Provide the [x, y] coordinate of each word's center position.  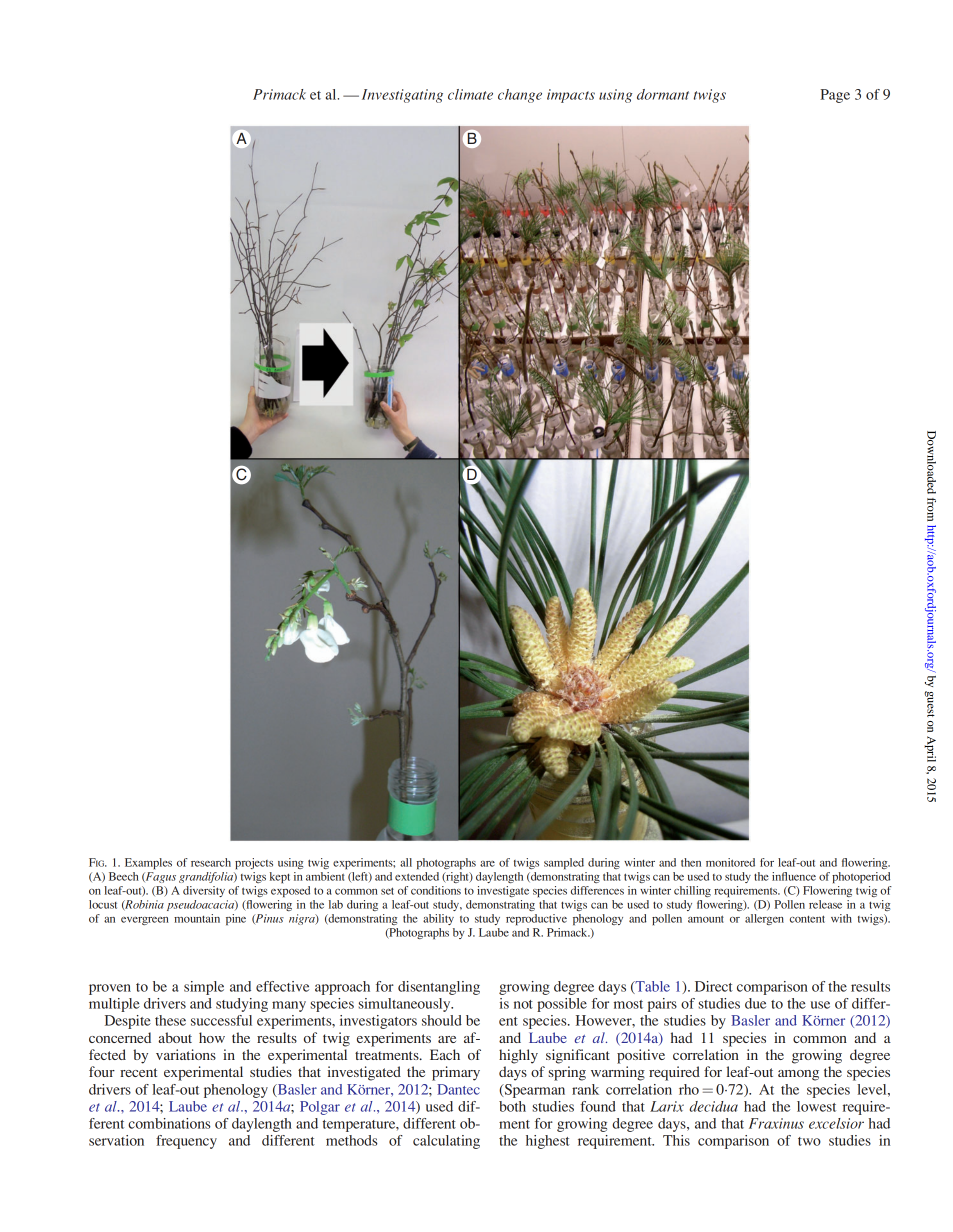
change [520, 96]
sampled [564, 863]
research [211, 862]
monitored [730, 862]
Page [835, 96]
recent [138, 1072]
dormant [663, 94]
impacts [571, 96]
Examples [148, 863]
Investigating [402, 96]
